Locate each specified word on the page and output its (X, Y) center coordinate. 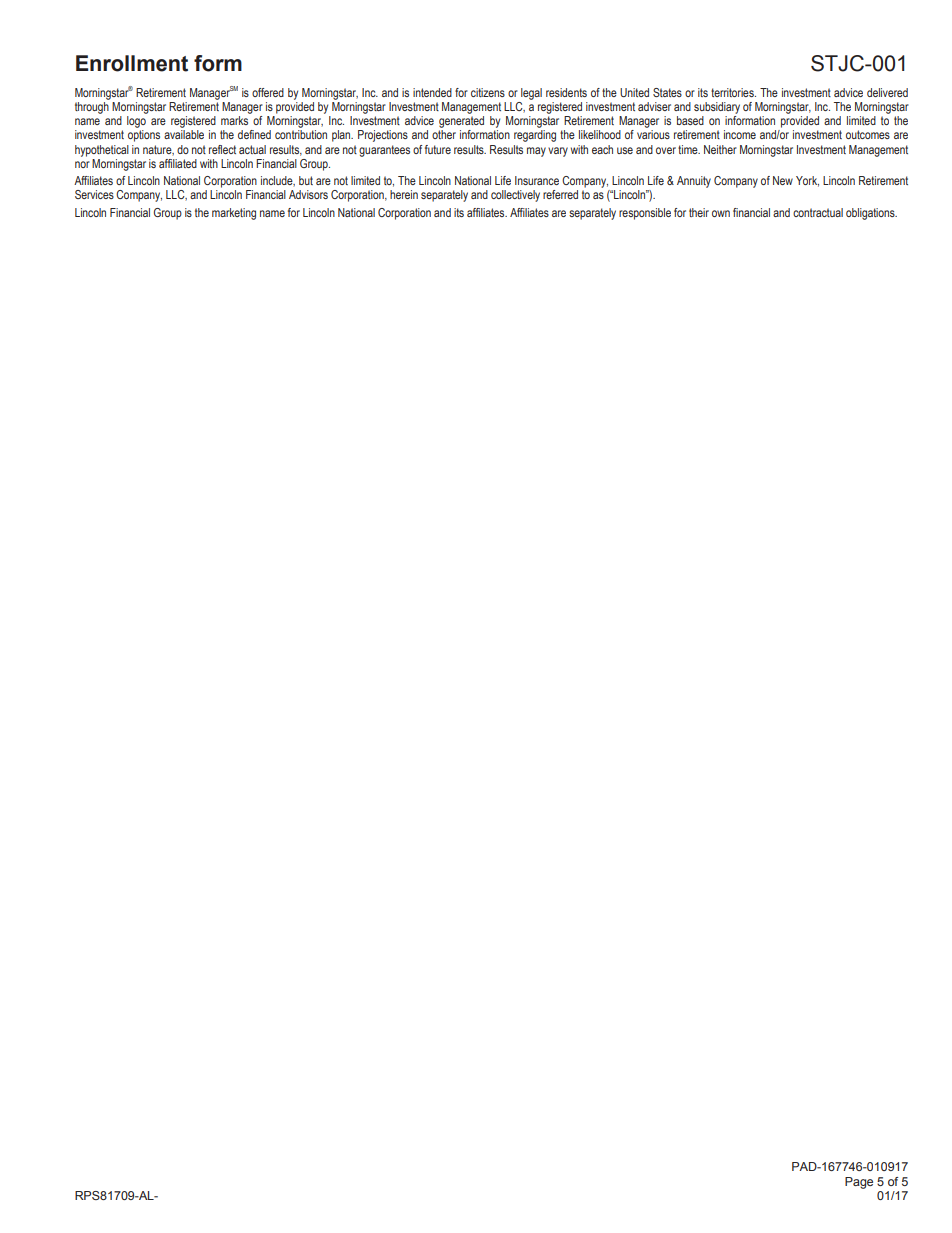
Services (94, 194)
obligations (871, 214)
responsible (645, 214)
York (807, 181)
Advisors (308, 194)
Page (859, 1183)
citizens (488, 92)
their (699, 212)
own (721, 213)
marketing (234, 214)
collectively (515, 196)
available (184, 134)
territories (733, 92)
